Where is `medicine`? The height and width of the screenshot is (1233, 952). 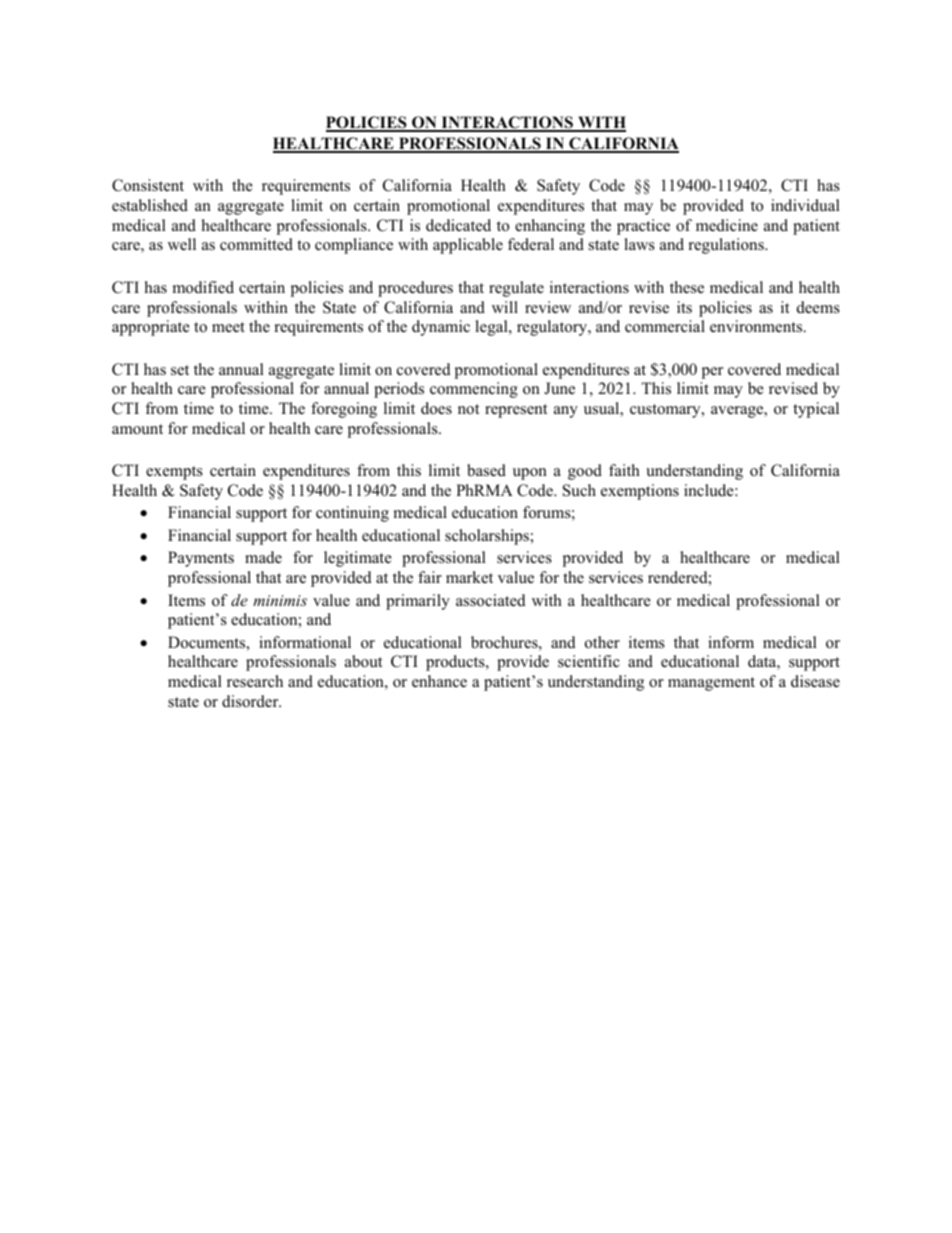 medicine is located at coordinates (727, 225).
